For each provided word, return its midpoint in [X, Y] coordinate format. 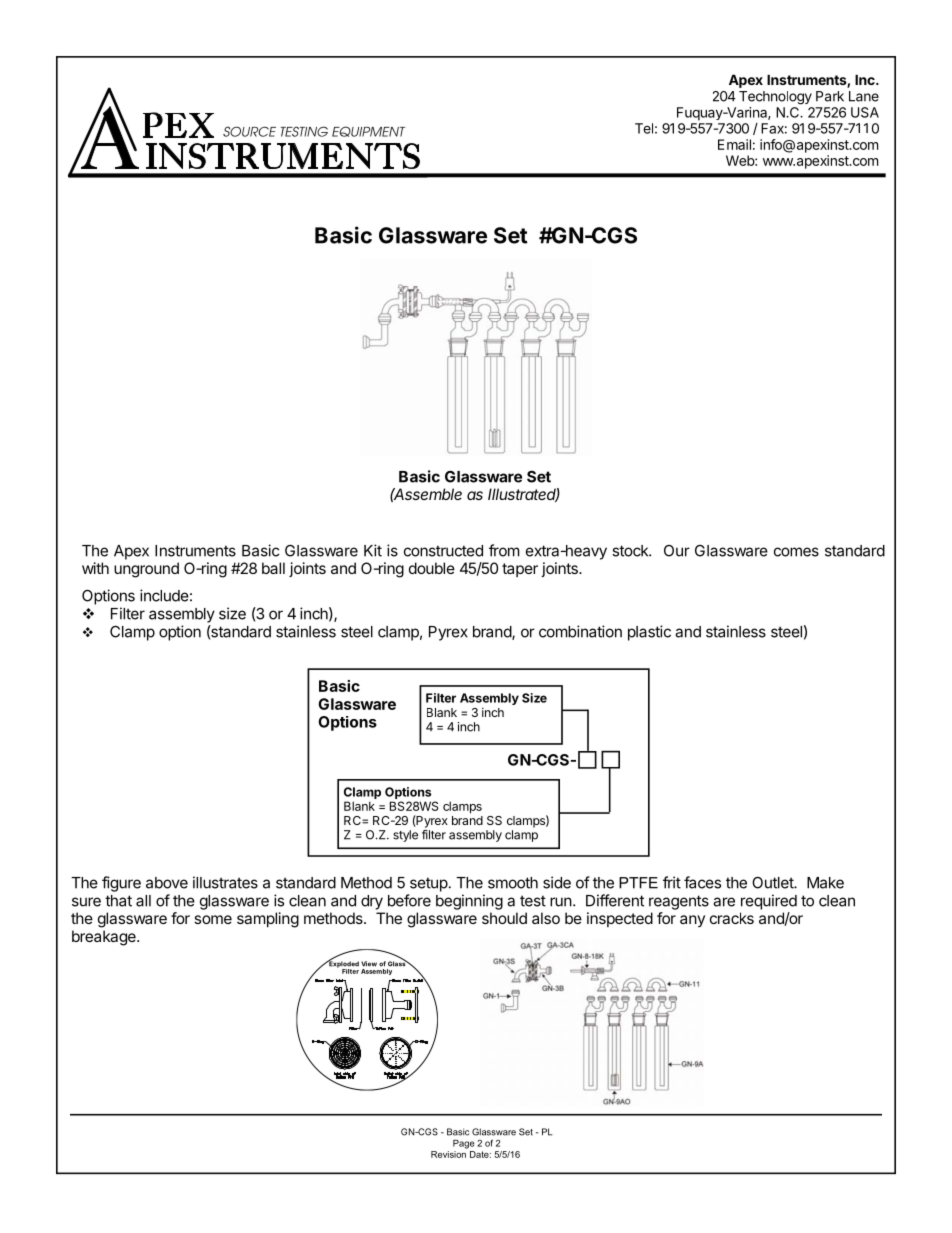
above [167, 883]
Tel [644, 128]
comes [796, 552]
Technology [775, 98]
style [405, 836]
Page [464, 1144]
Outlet [773, 883]
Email [734, 144]
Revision [449, 1153]
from [504, 550]
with [95, 568]
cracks [732, 918]
